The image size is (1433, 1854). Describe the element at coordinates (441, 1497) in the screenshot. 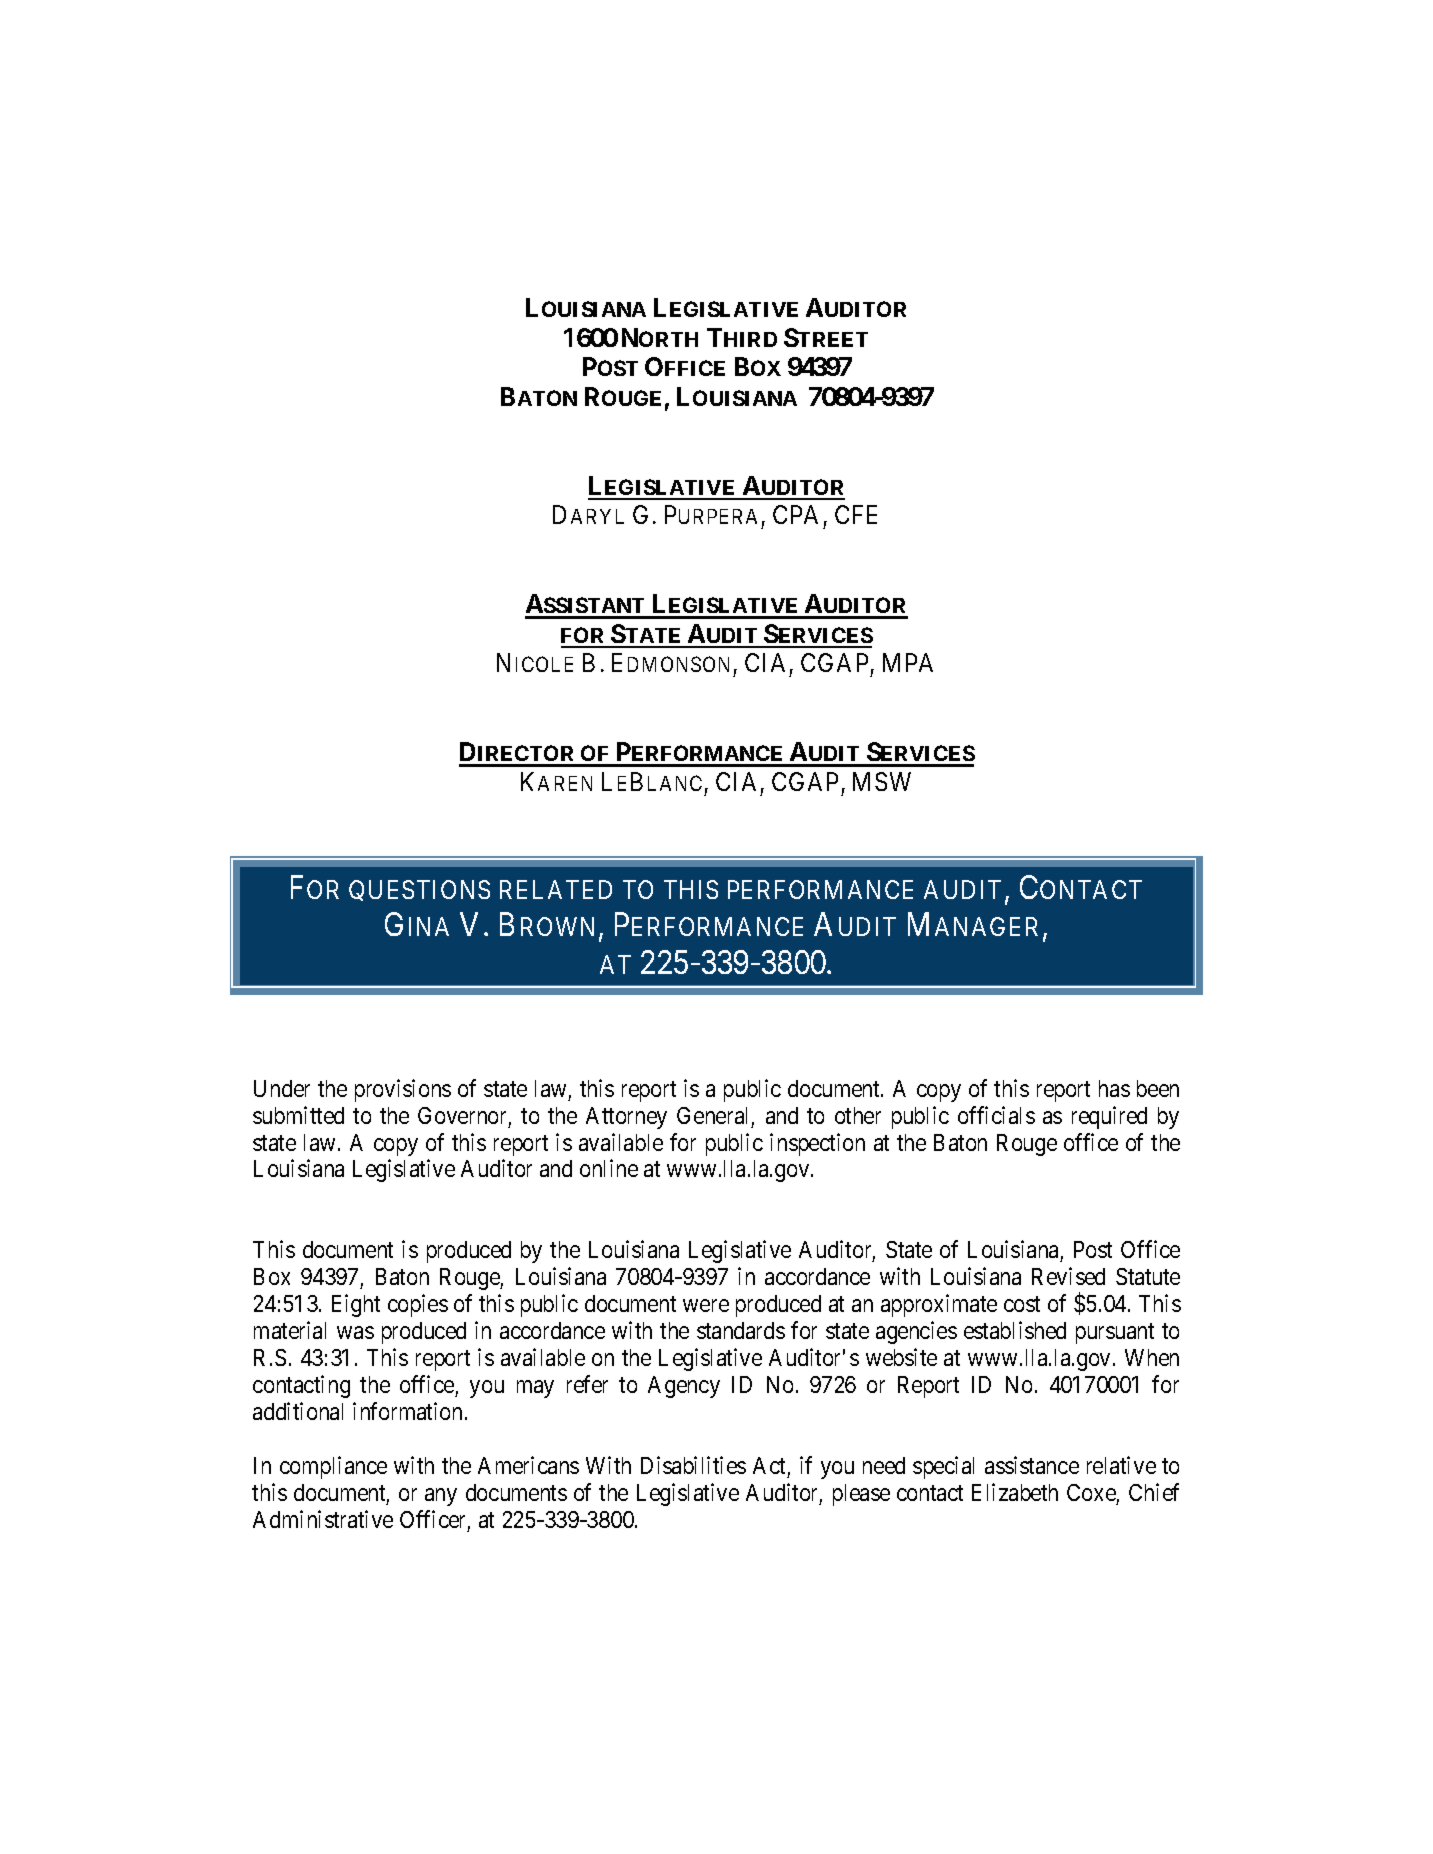

I see `any` at that location.
